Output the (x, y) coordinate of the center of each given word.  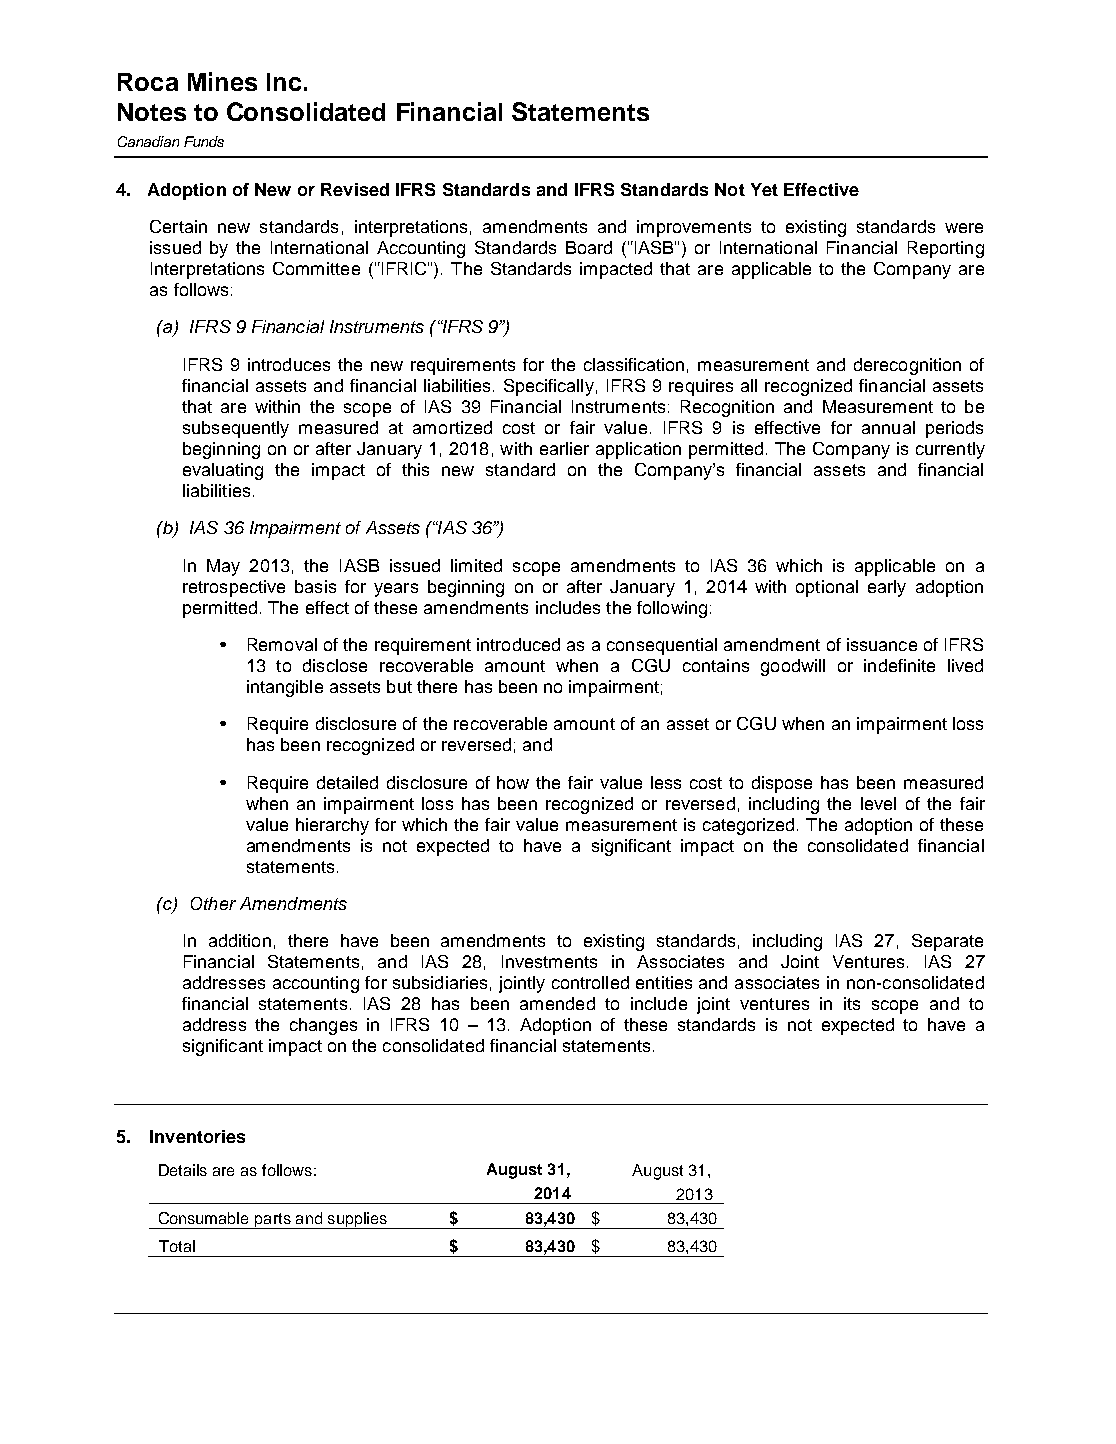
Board (589, 247)
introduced (518, 644)
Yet (764, 189)
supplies (357, 1220)
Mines (222, 81)
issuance (882, 644)
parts (273, 1221)
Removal (282, 644)
